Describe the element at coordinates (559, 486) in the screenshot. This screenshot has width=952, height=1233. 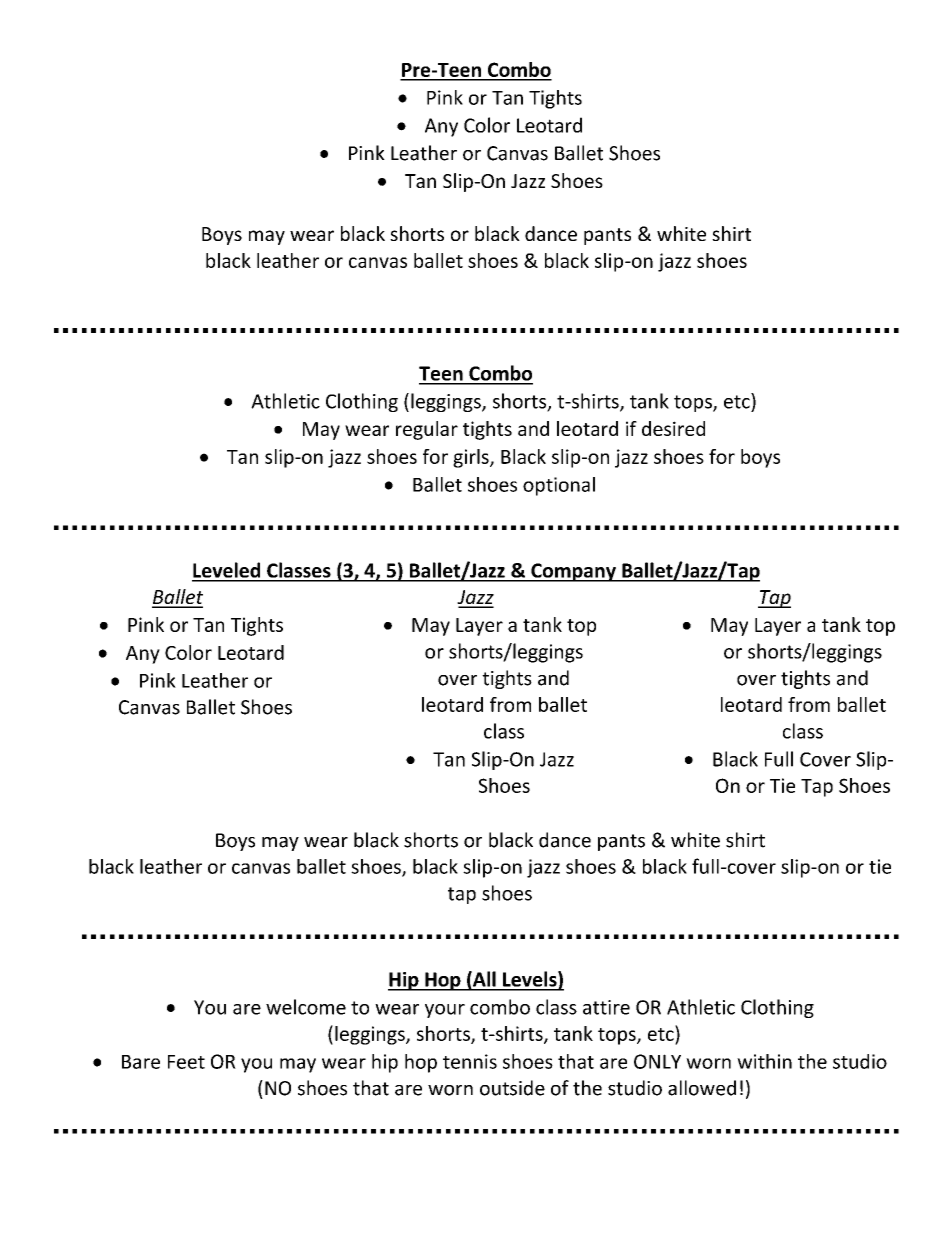
I see `optional` at that location.
